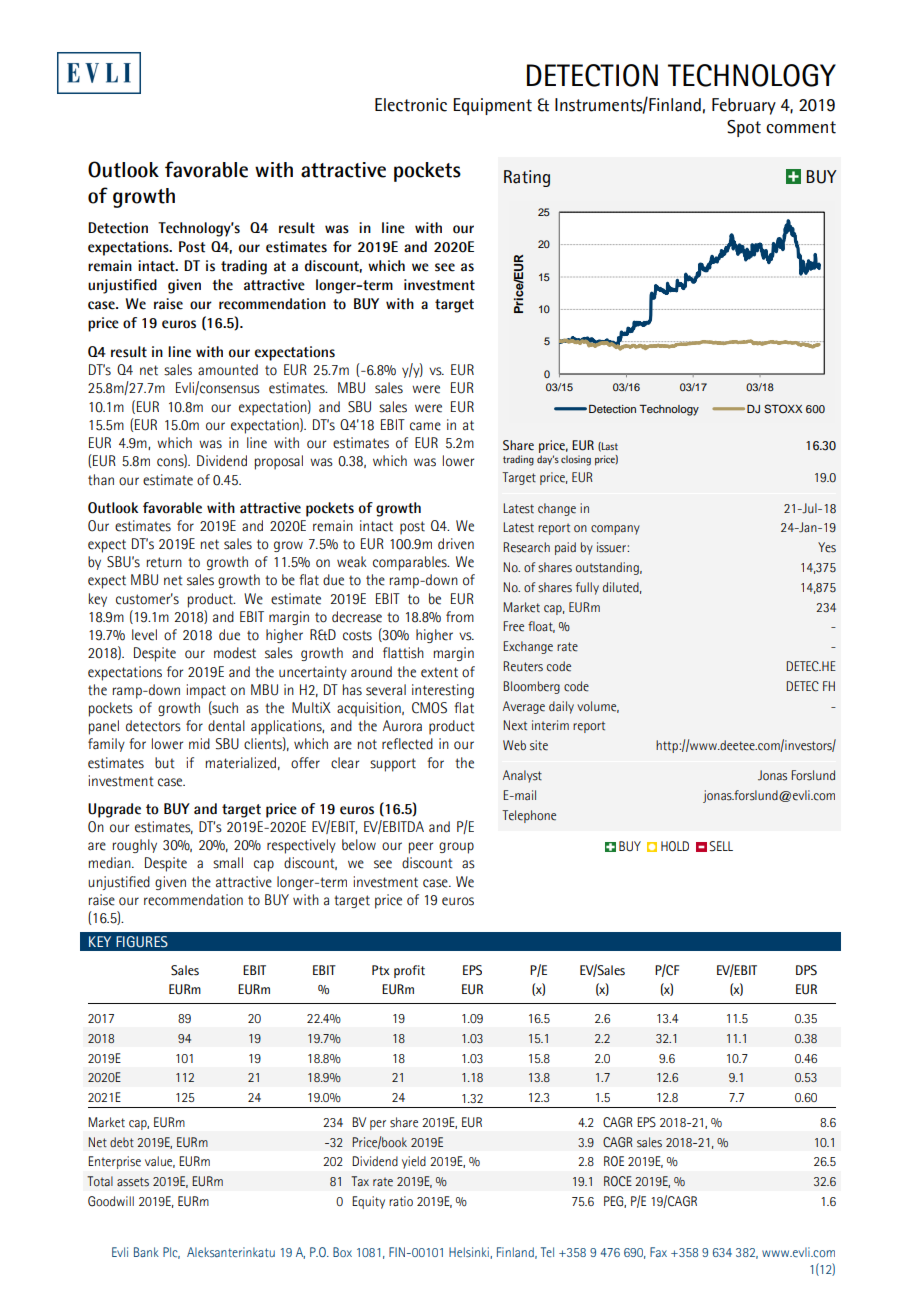  I want to click on Bank, so click(146, 1252).
